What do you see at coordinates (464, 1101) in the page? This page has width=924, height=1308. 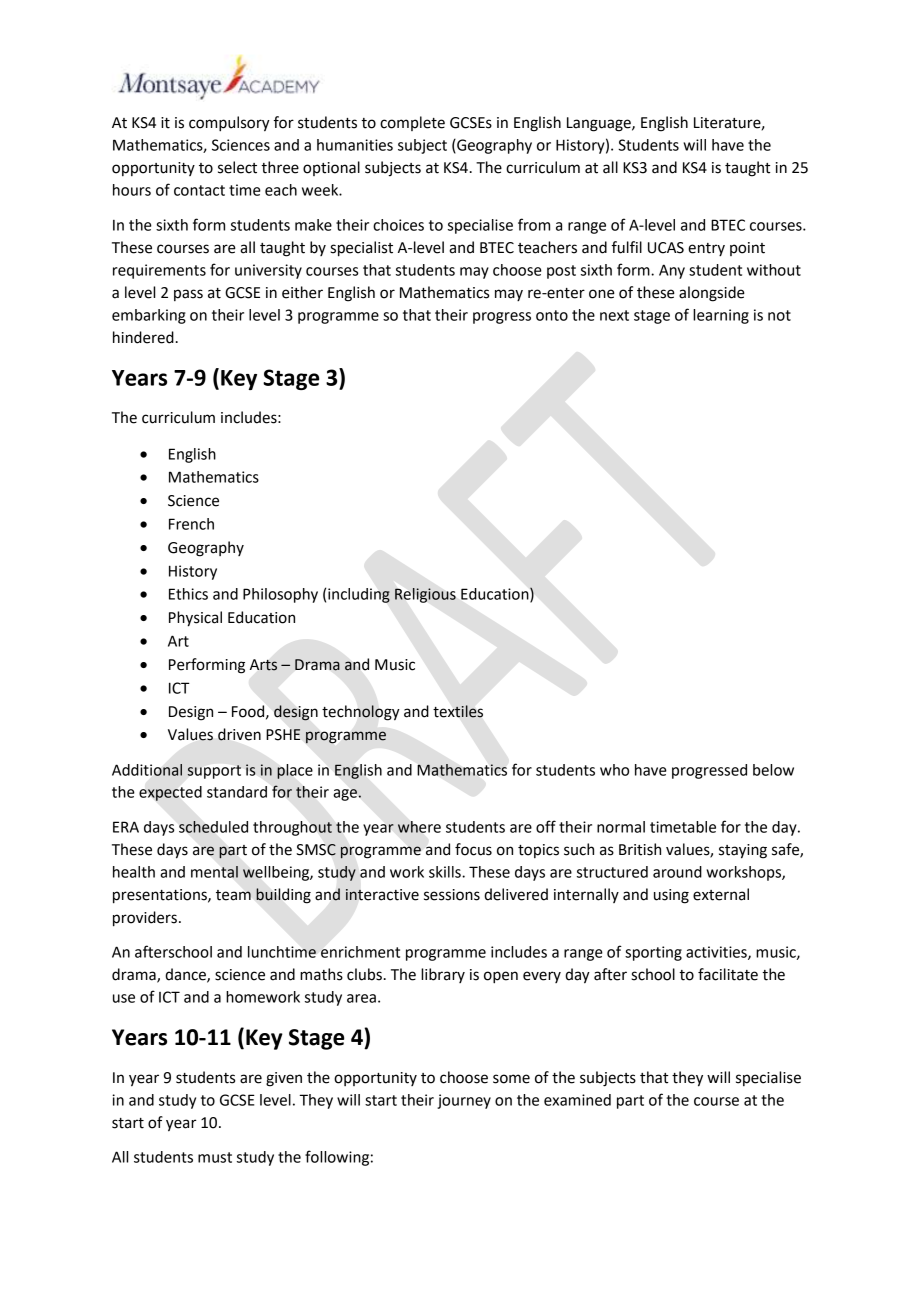 I see `journey` at bounding box center [464, 1101].
